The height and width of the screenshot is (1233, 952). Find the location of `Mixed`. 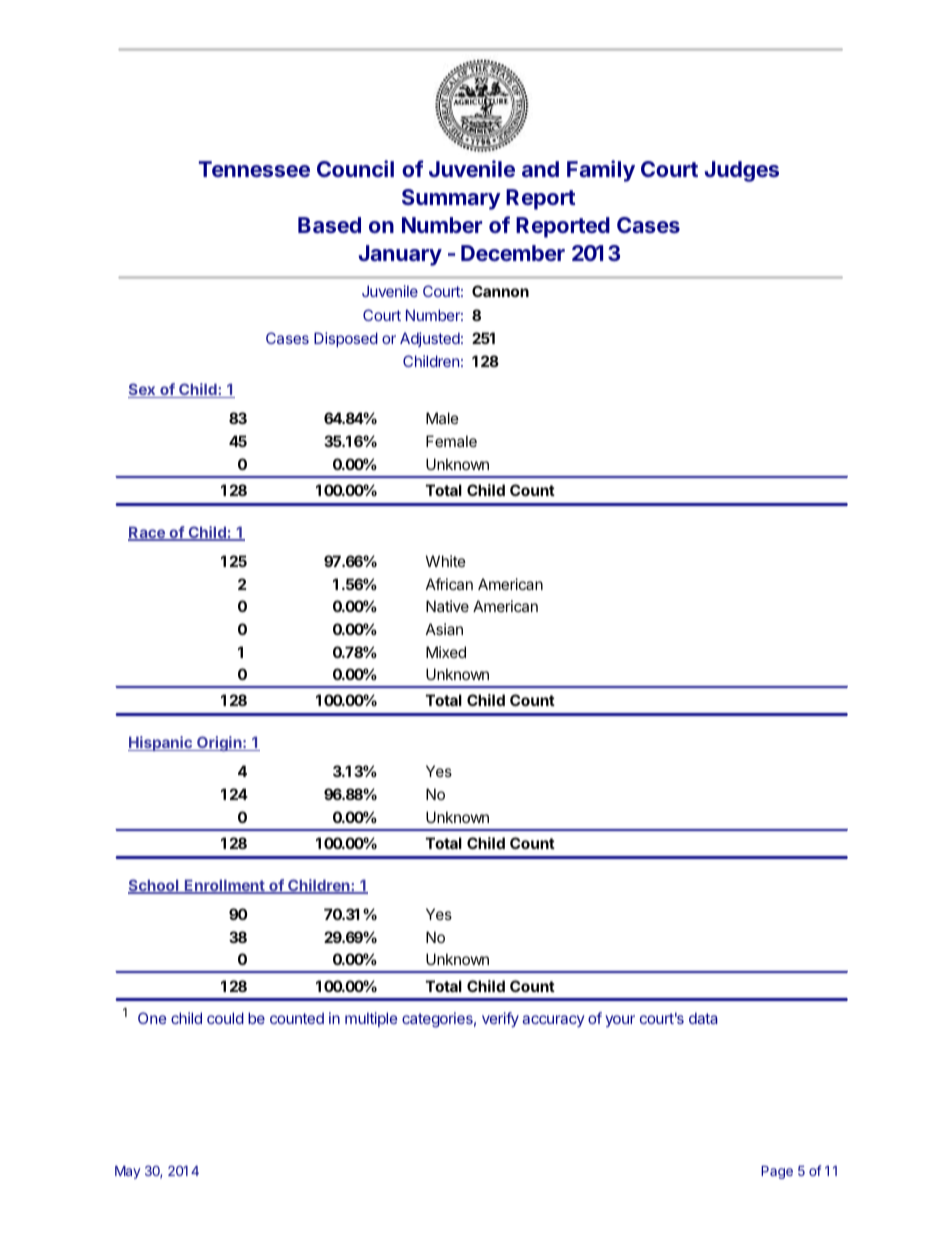

Mixed is located at coordinates (446, 652).
